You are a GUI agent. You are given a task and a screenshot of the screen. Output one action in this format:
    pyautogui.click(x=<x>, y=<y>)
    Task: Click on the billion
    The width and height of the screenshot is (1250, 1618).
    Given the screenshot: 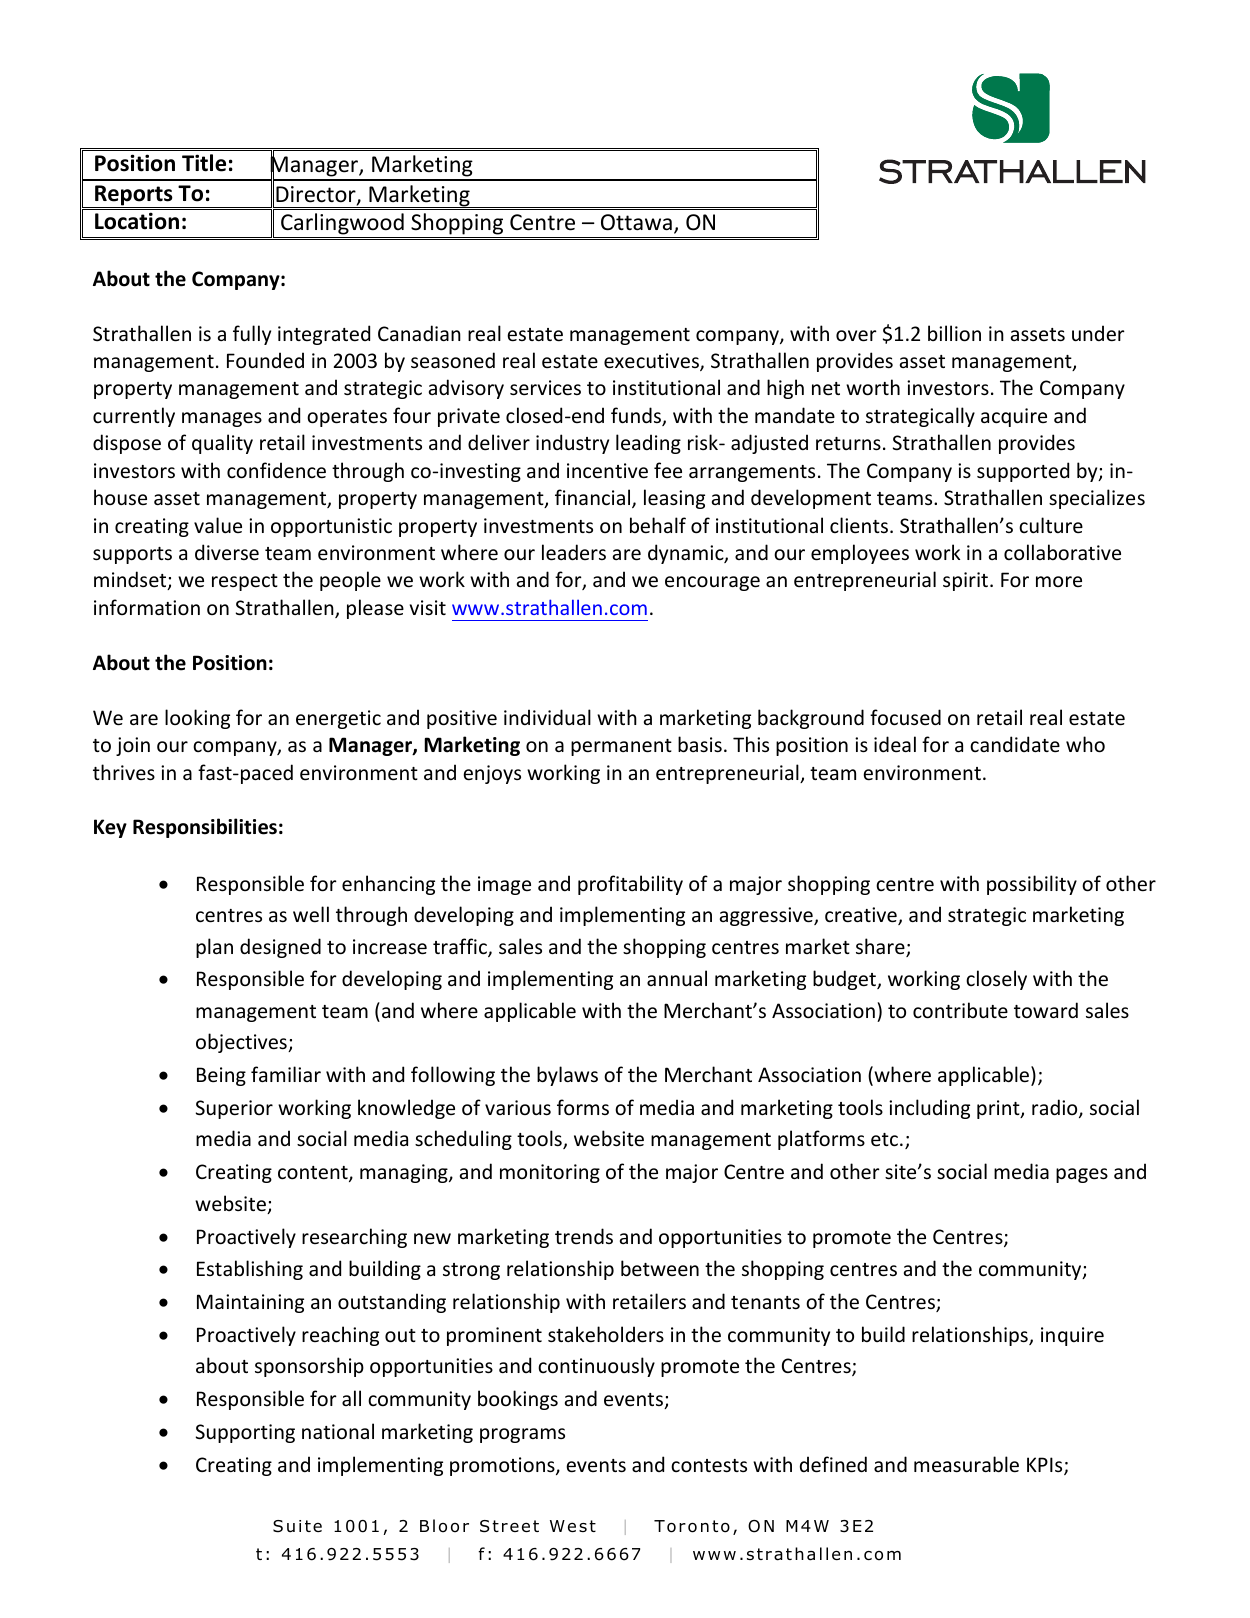 What is the action you would take?
    pyautogui.click(x=954, y=333)
